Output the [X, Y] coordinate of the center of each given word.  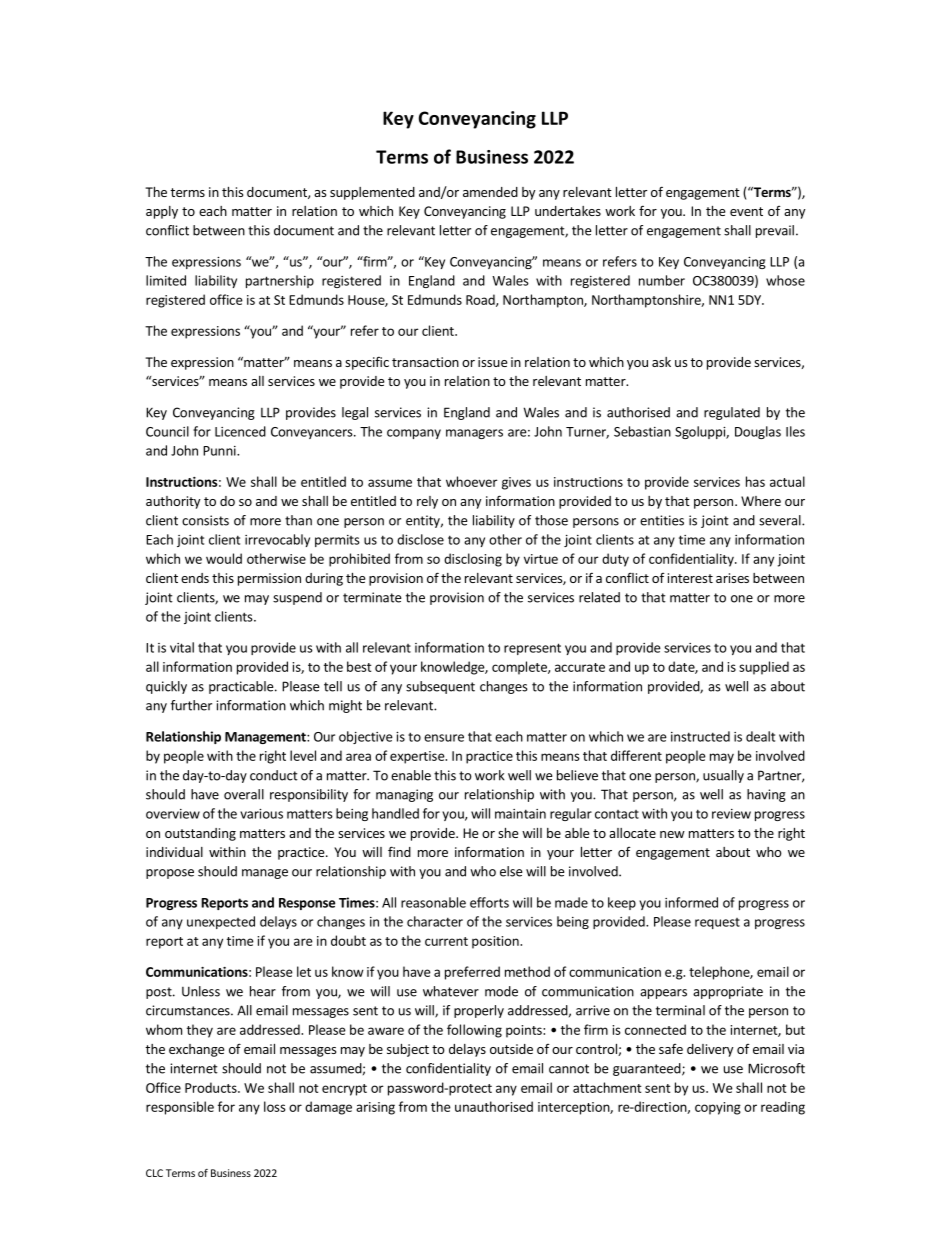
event [746, 211]
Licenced [240, 431]
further [191, 705]
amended [490, 192]
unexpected [221, 922]
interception [574, 1108]
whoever [472, 481]
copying [718, 1108]
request [717, 923]
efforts [489, 902]
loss [275, 1106]
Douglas [758, 432]
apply [162, 212]
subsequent [440, 687]
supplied [764, 668]
